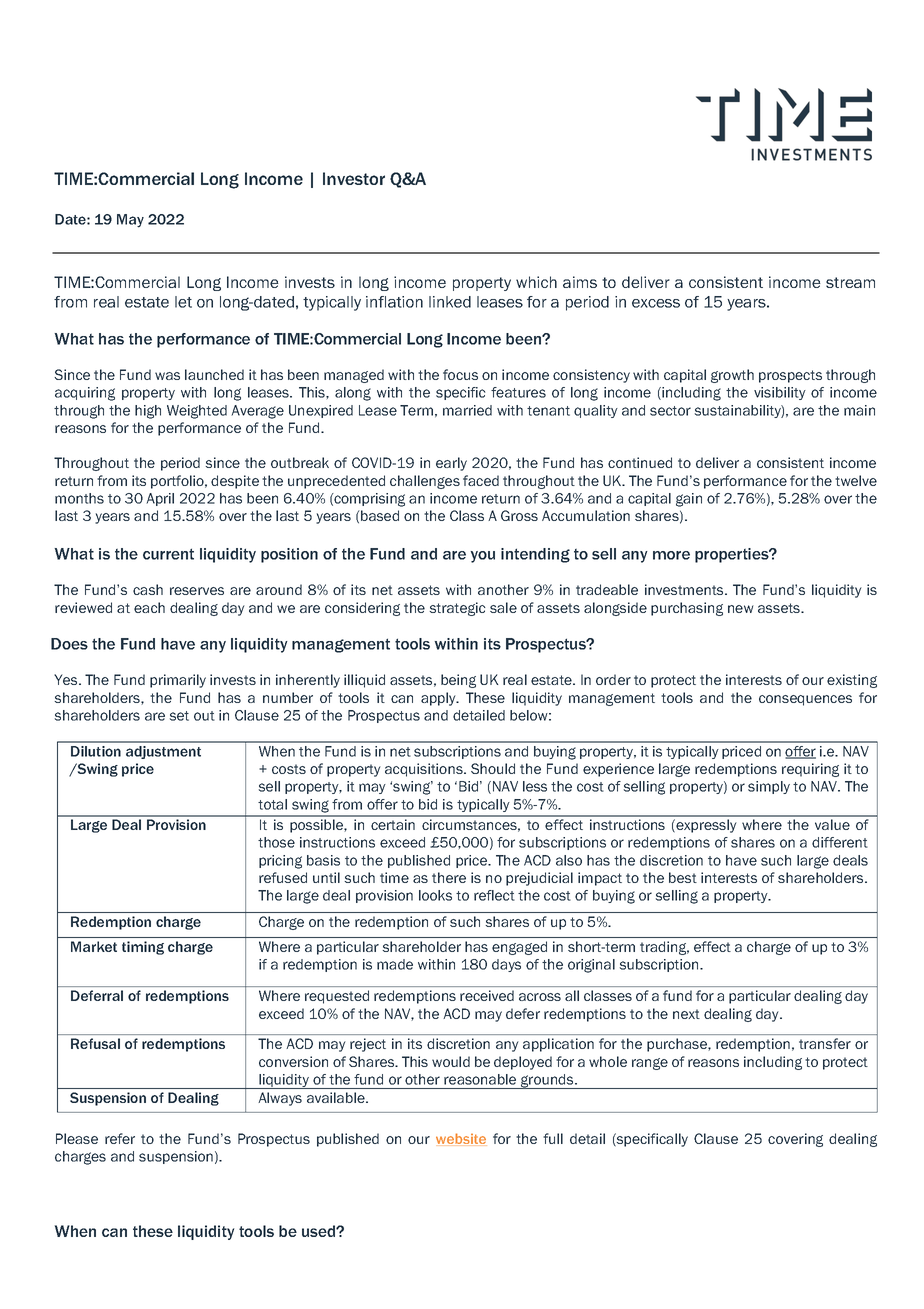  Describe the element at coordinates (183, 302) in the image. I see `let` at that location.
